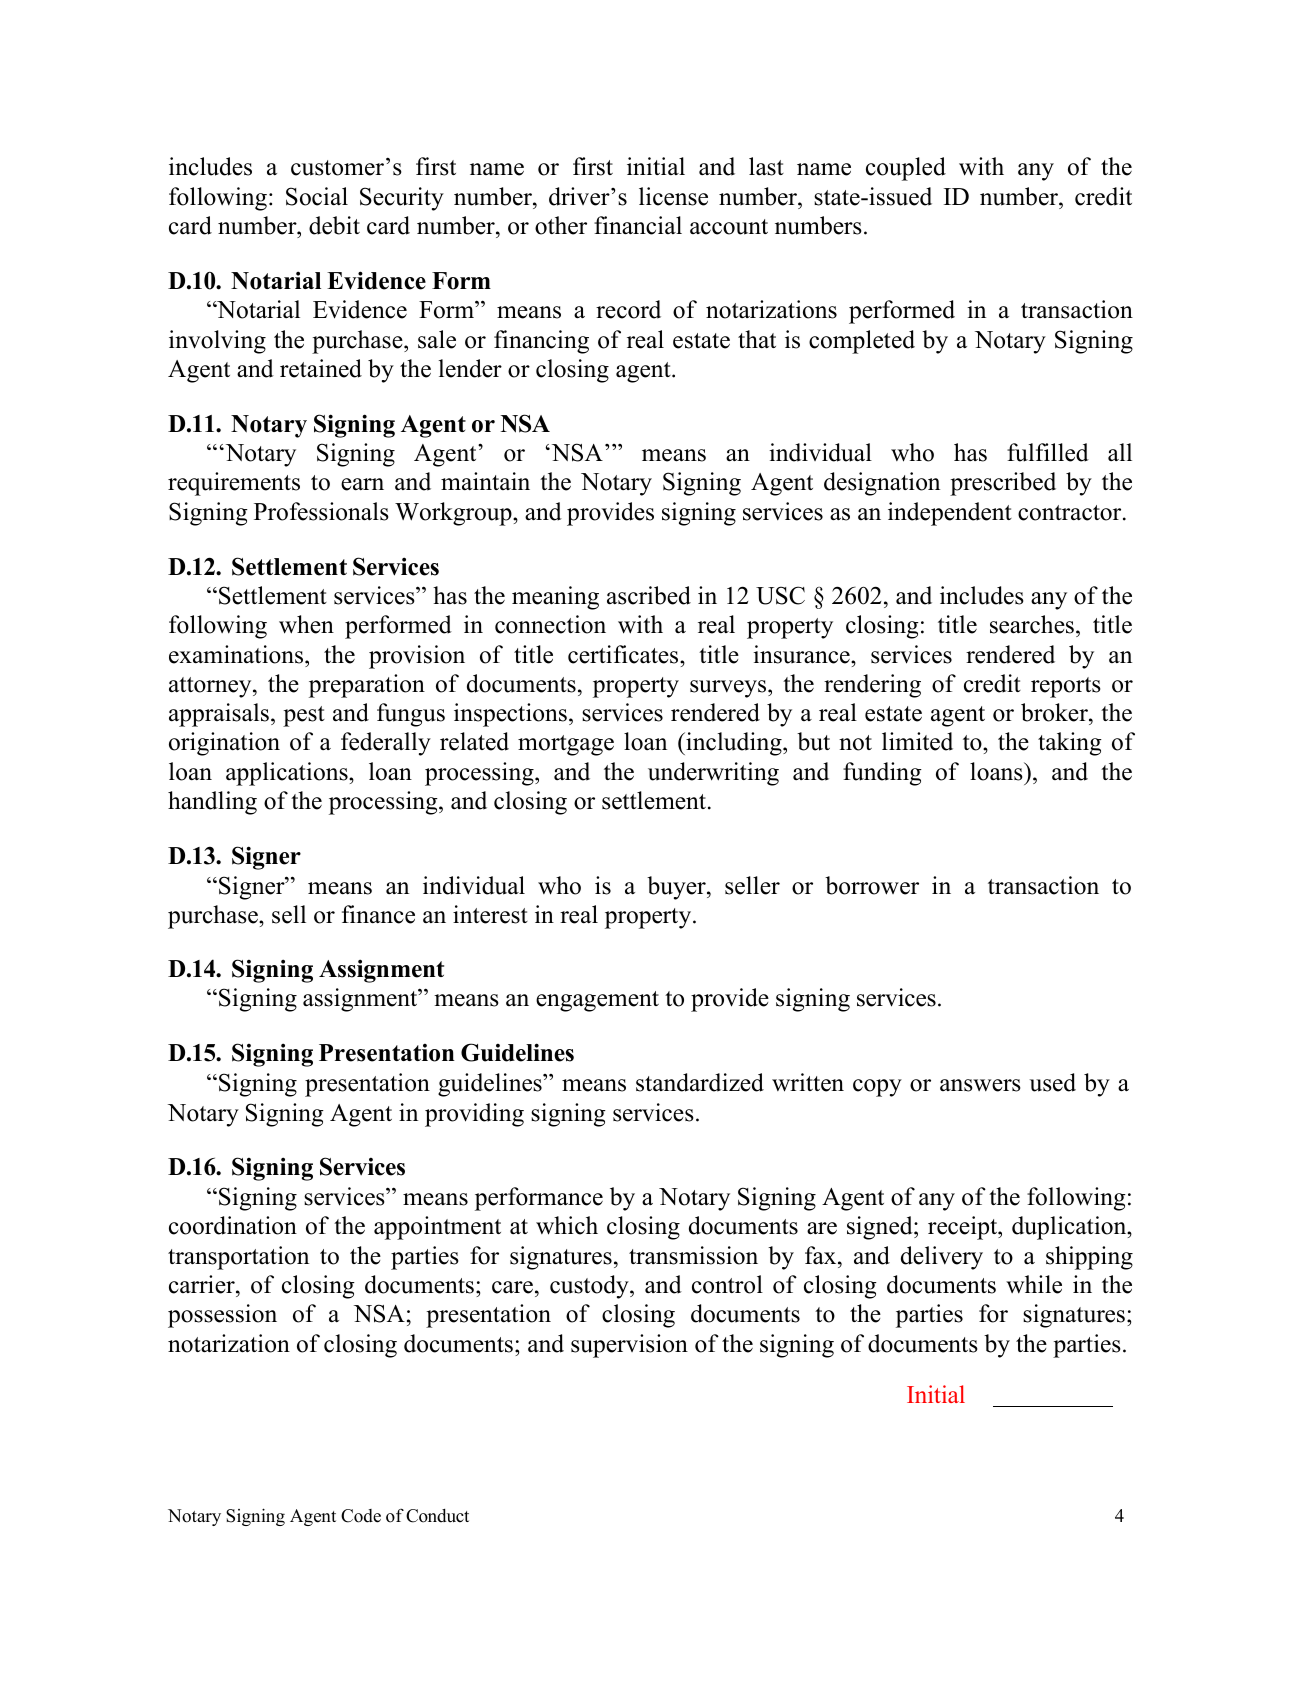 Image resolution: width=1300 pixels, height=1683 pixels. Describe the element at coordinates (872, 885) in the screenshot. I see `borrower` at that location.
